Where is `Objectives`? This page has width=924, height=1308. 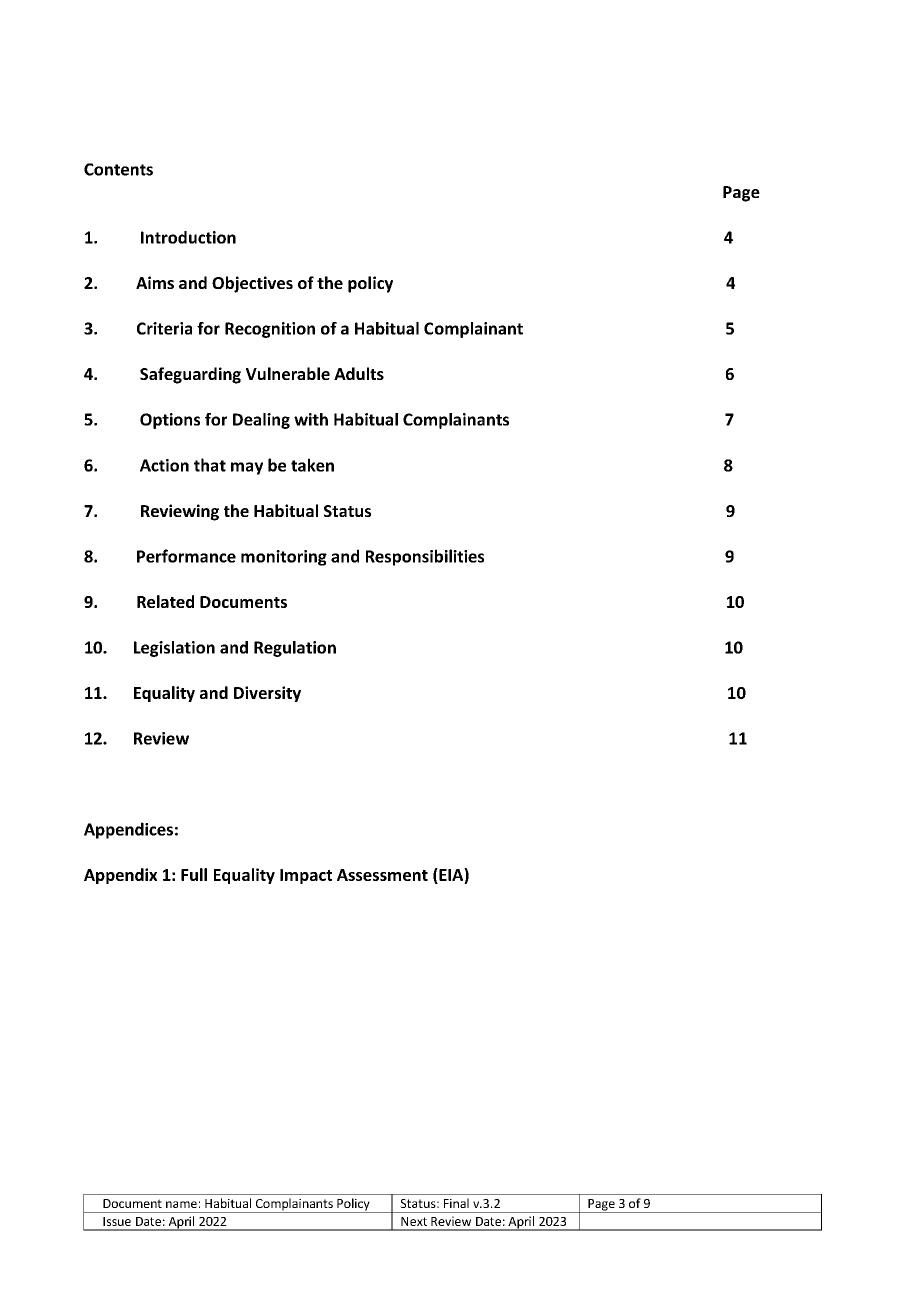
Objectives is located at coordinates (252, 284).
